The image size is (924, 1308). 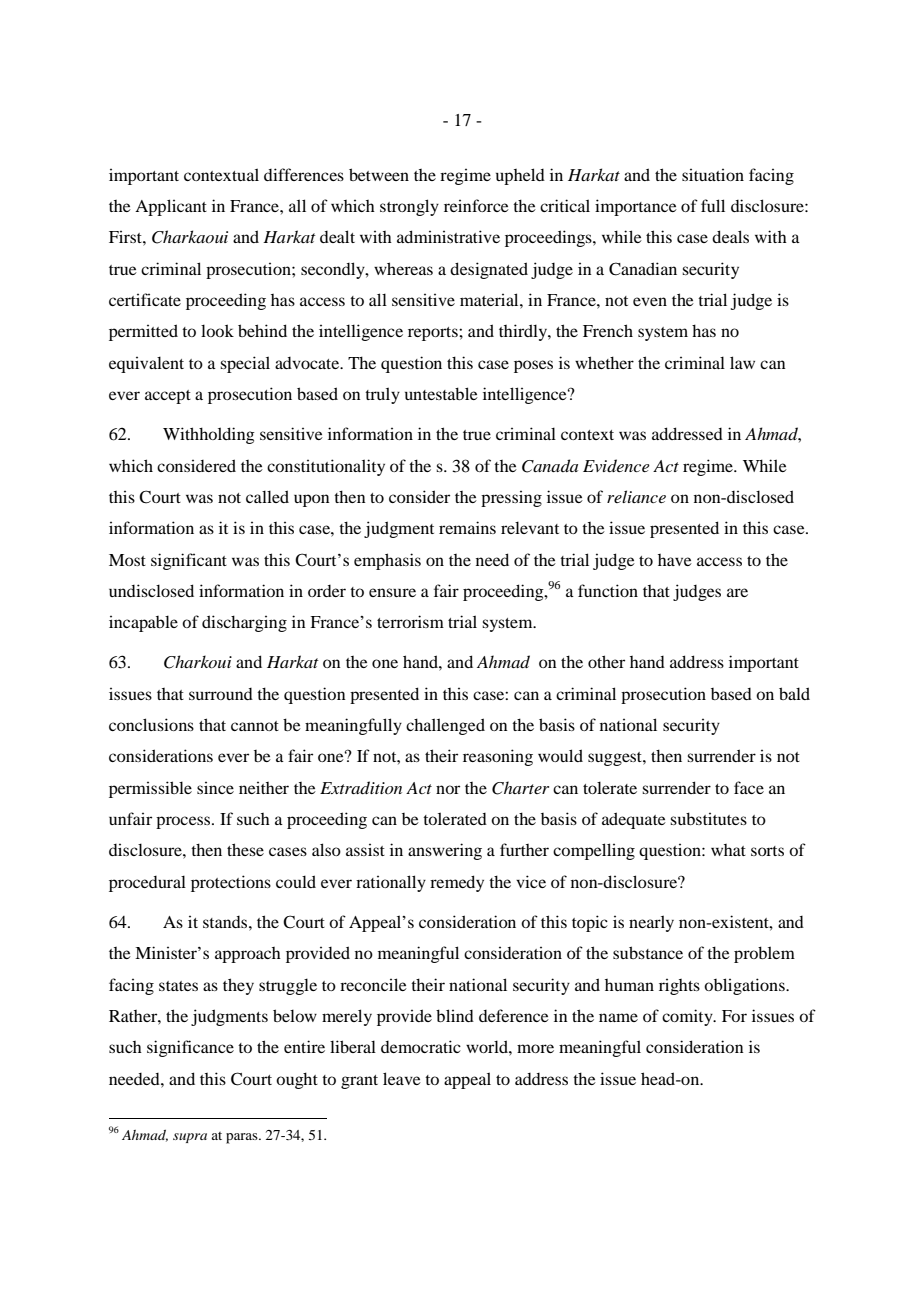 I want to click on situation, so click(x=713, y=174).
